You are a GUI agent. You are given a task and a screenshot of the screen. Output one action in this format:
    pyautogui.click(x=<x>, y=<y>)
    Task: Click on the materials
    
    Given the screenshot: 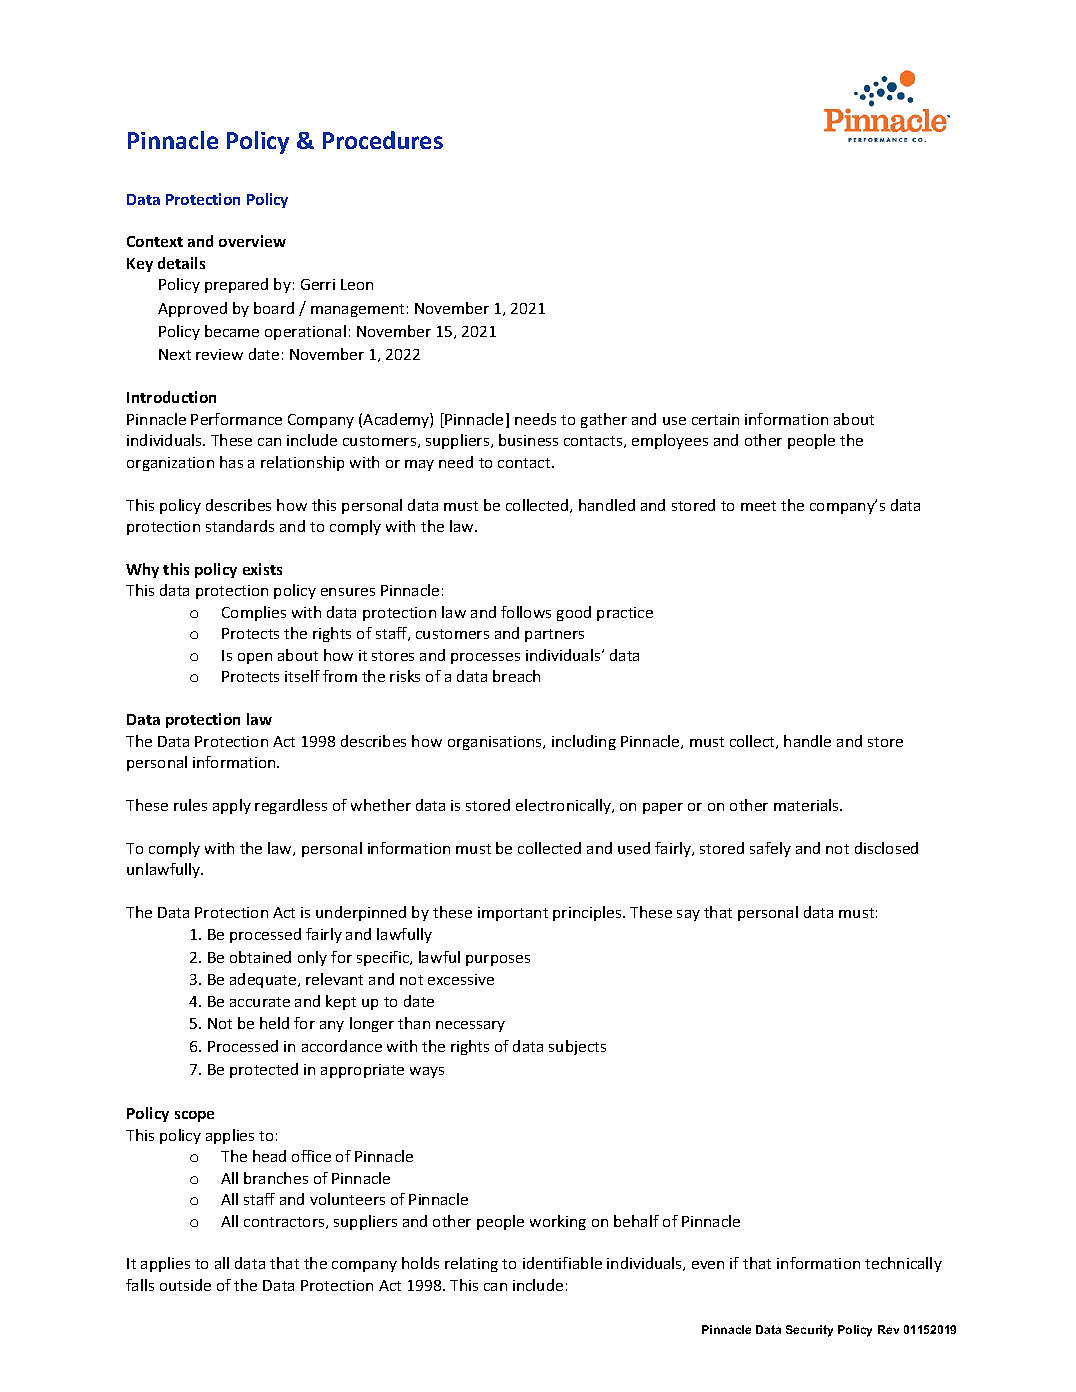 What is the action you would take?
    pyautogui.click(x=807, y=805)
